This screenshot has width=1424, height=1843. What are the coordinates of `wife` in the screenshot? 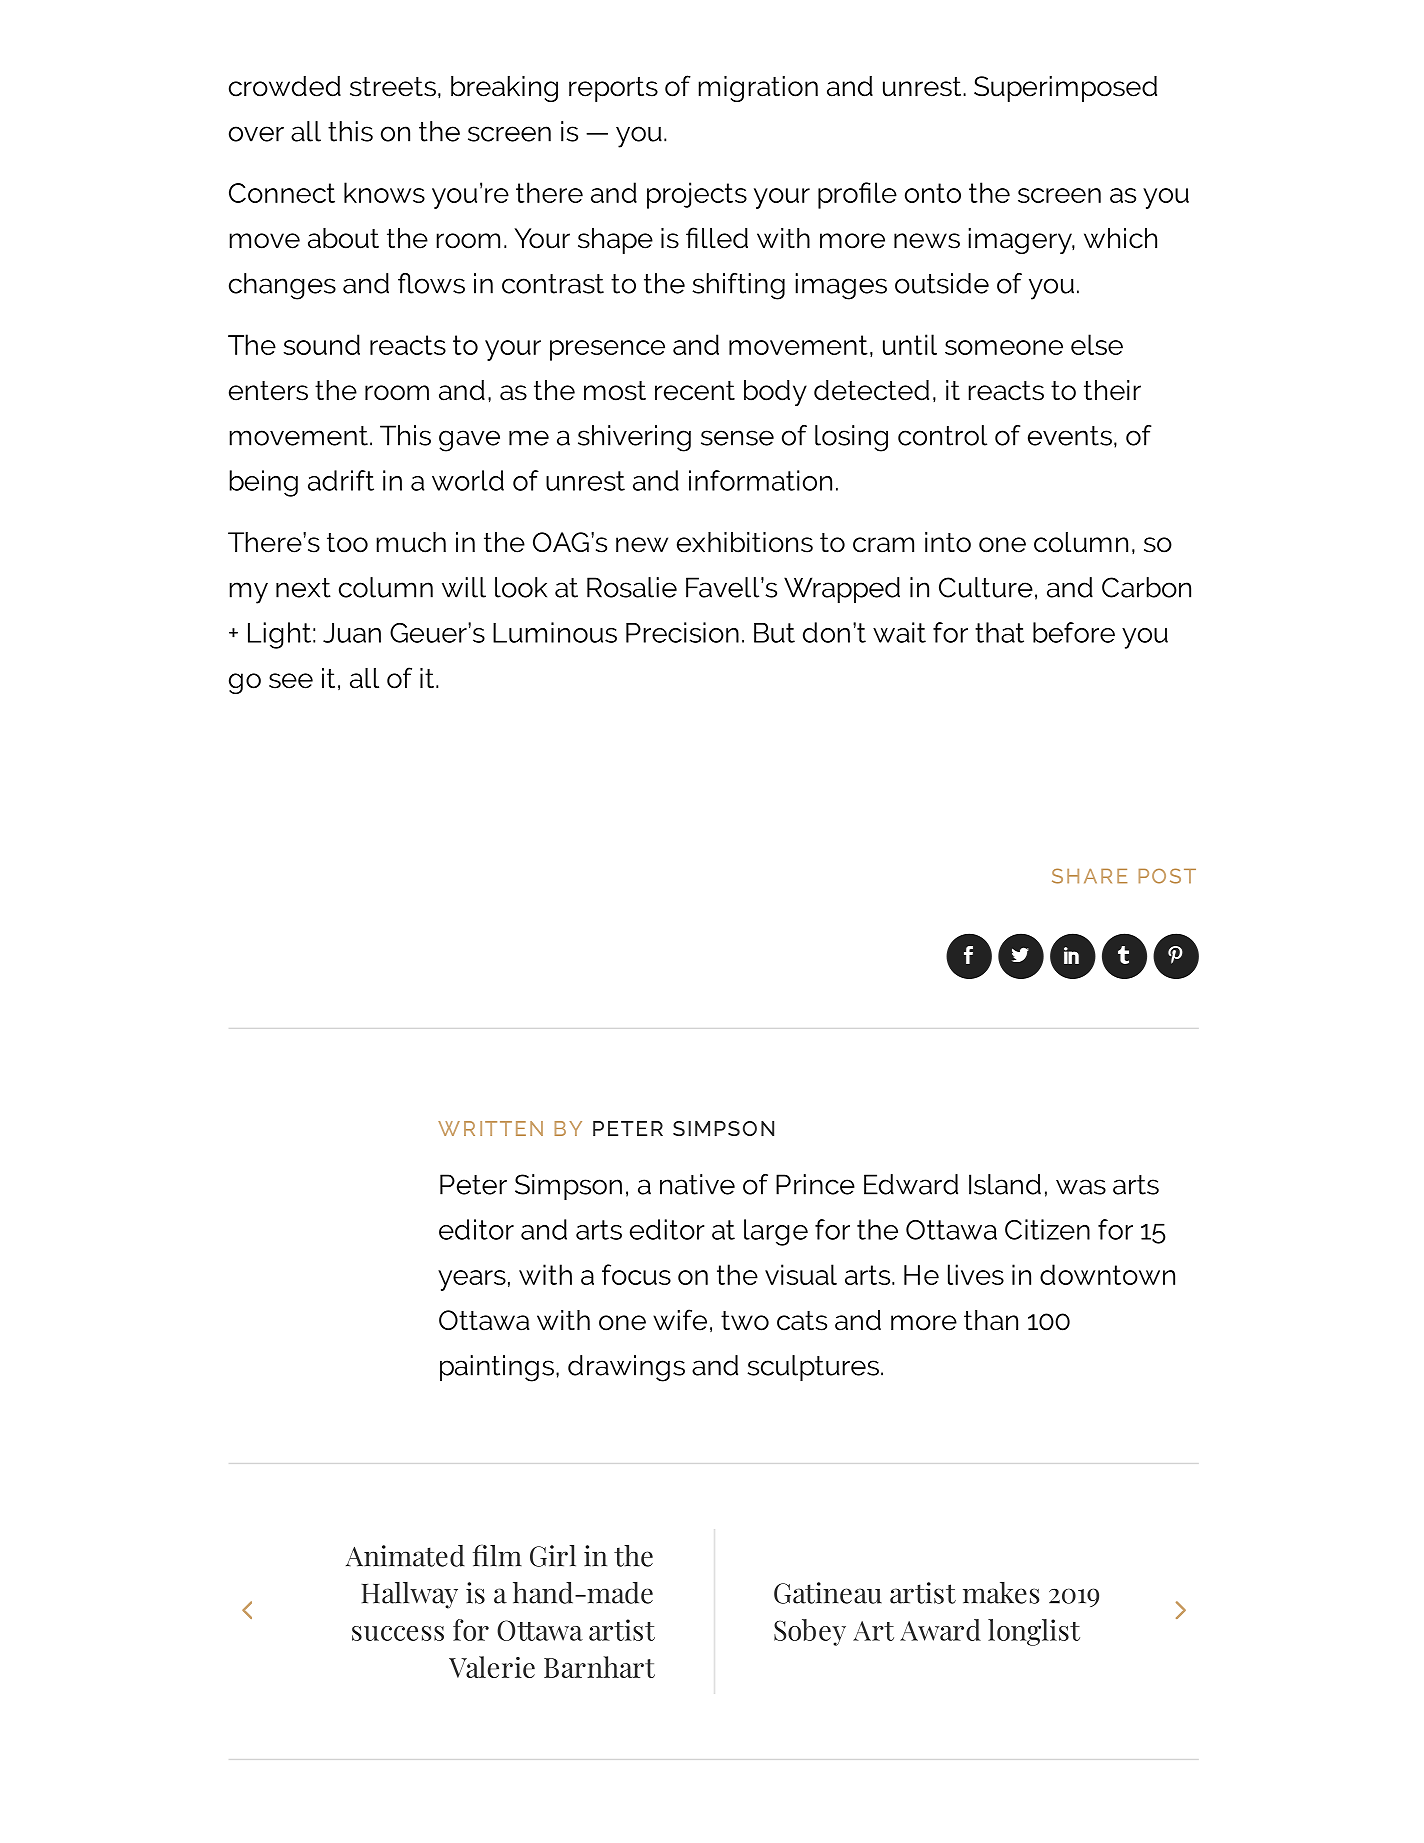 It's located at (680, 1320).
